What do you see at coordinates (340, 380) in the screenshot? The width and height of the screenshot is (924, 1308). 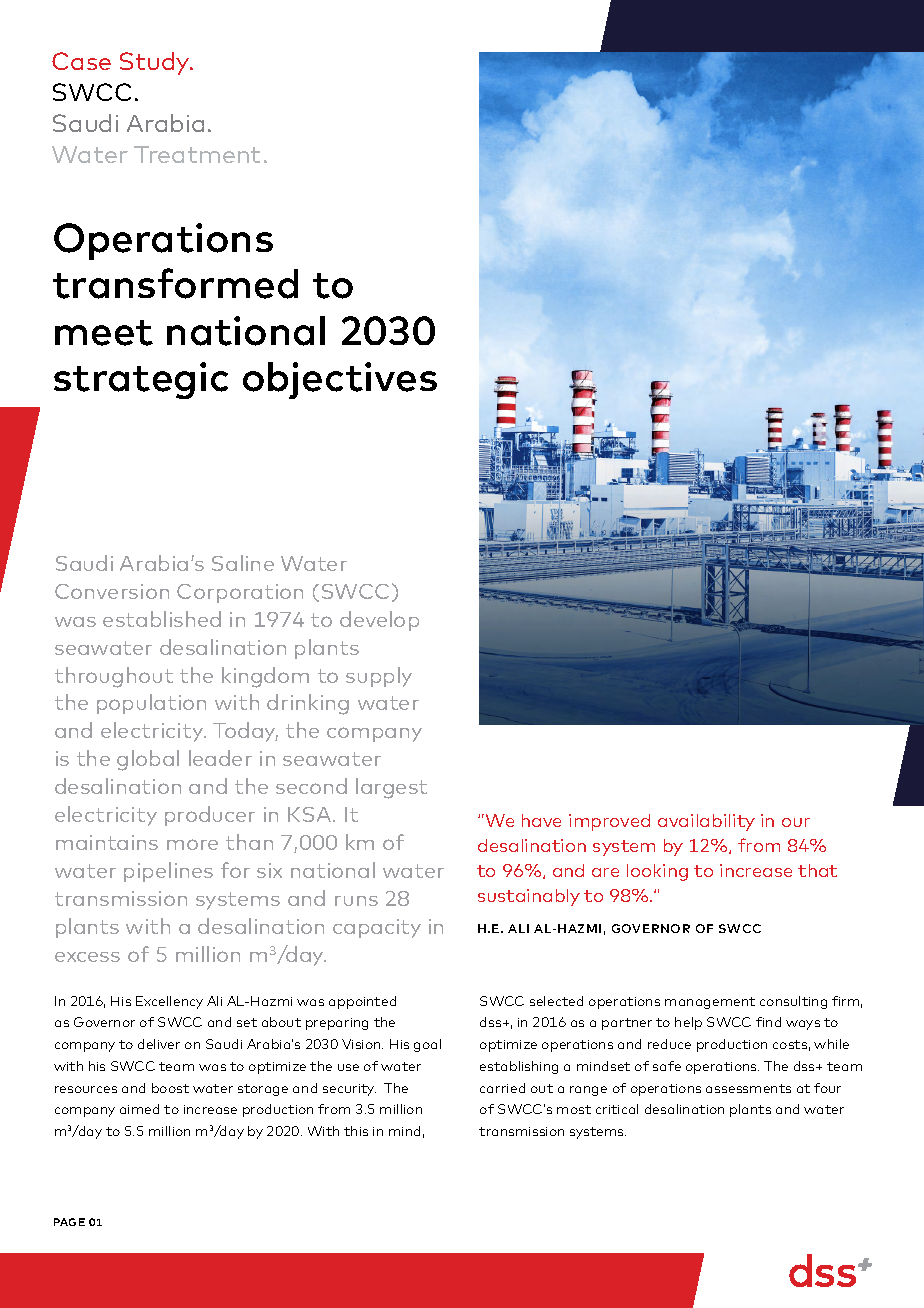 I see `objectives` at bounding box center [340, 380].
